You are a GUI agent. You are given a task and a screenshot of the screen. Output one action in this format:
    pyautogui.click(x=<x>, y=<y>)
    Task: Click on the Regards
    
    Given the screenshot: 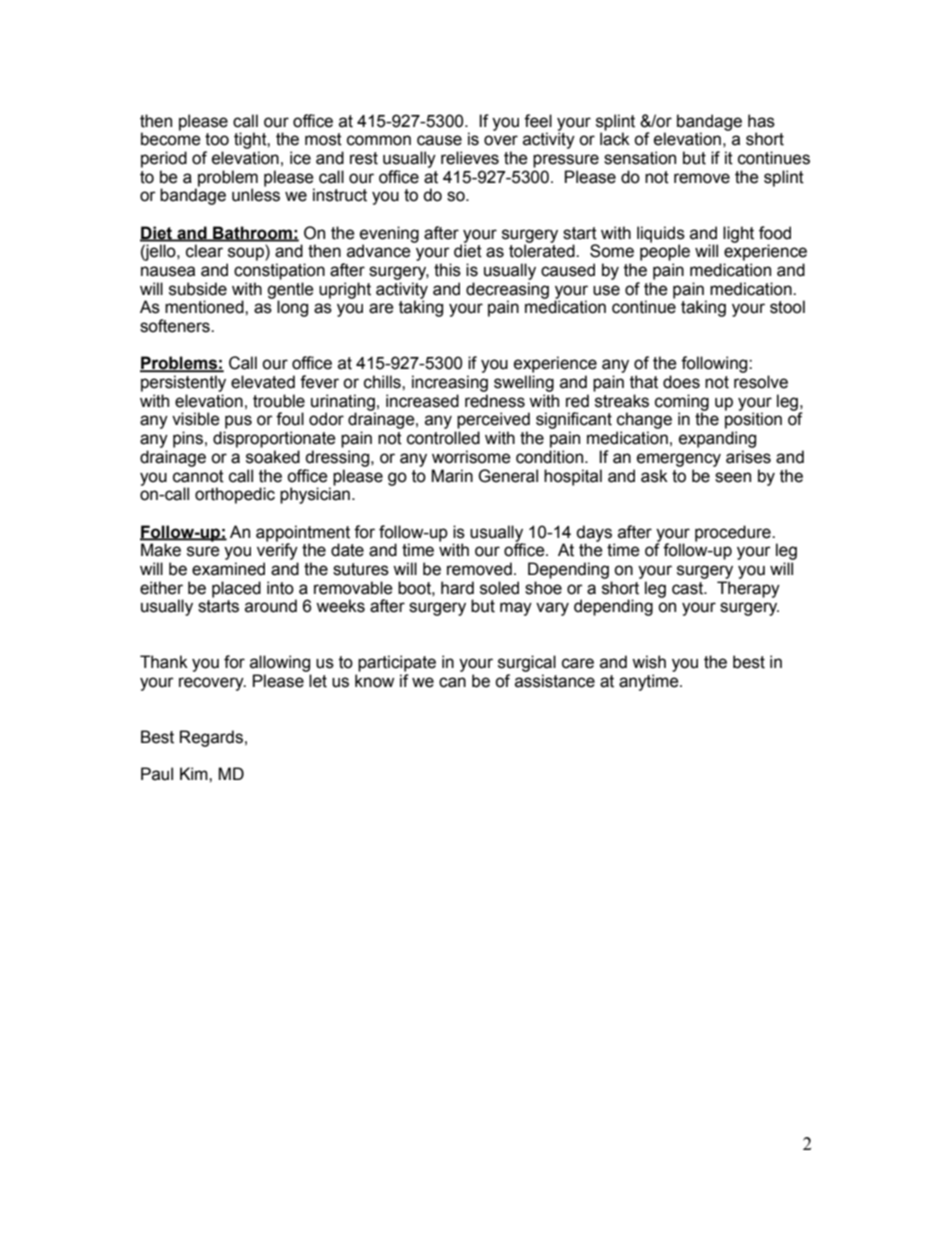 What is the action you would take?
    pyautogui.click(x=211, y=738)
